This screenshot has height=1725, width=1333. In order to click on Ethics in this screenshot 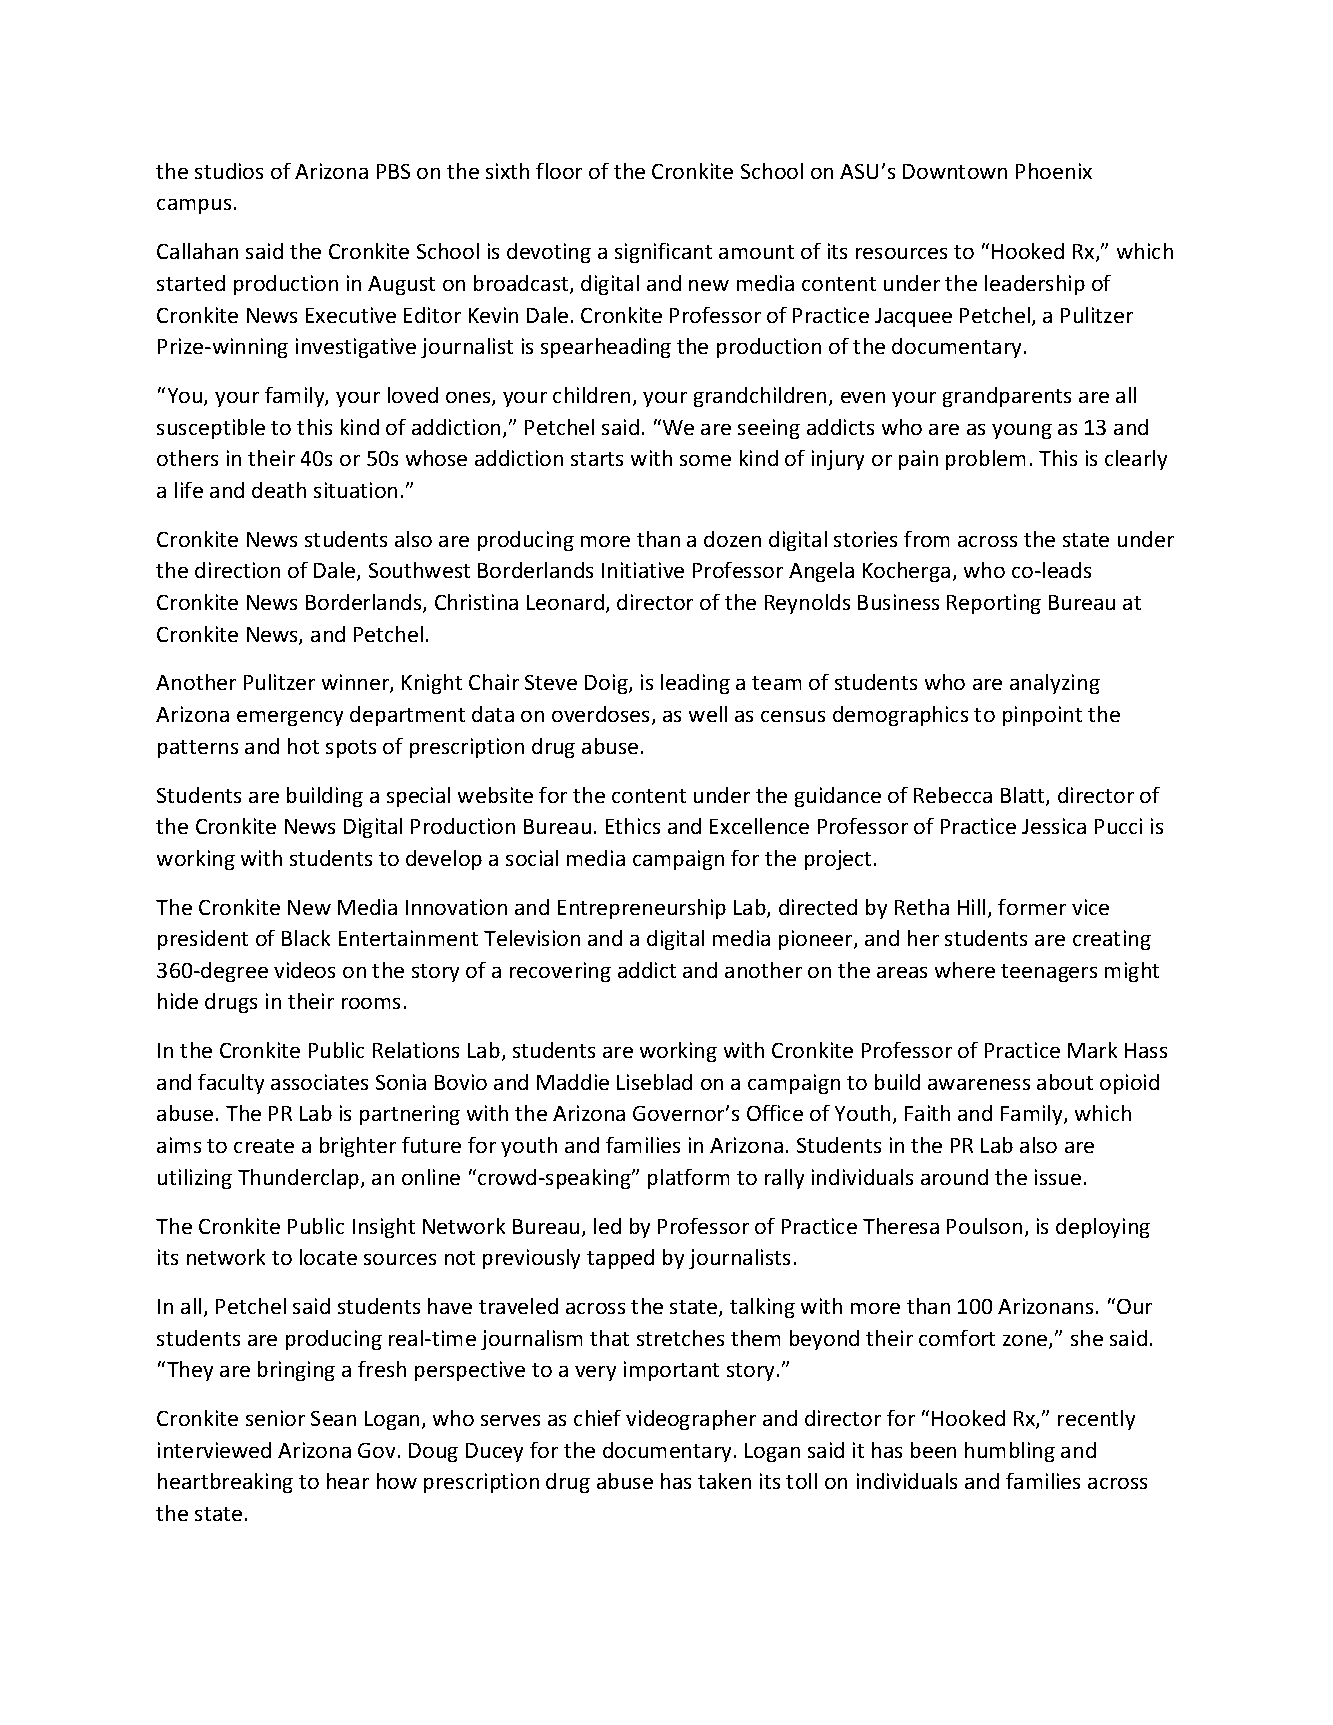, I will do `click(633, 826)`.
